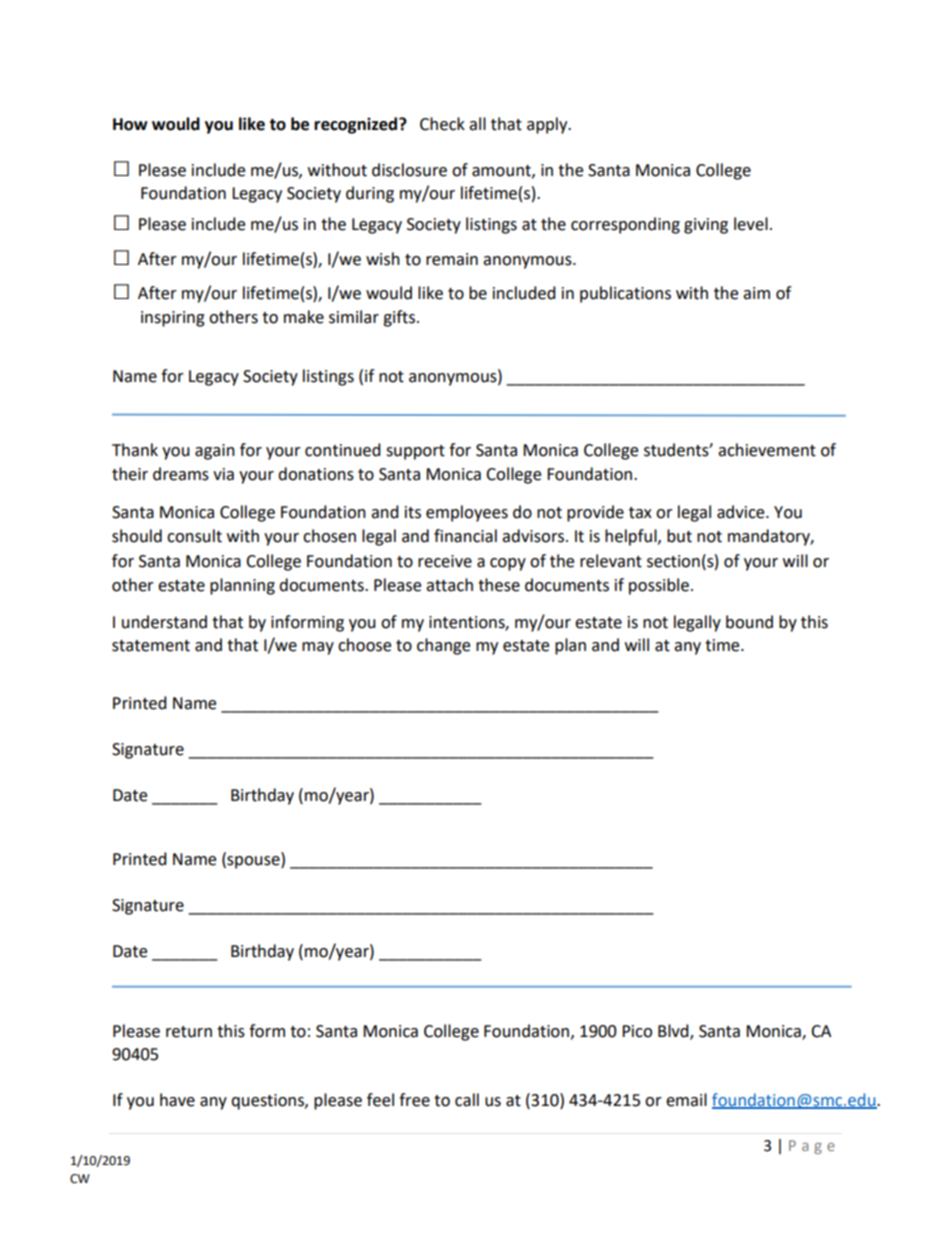  I want to click on amount, so click(502, 171).
